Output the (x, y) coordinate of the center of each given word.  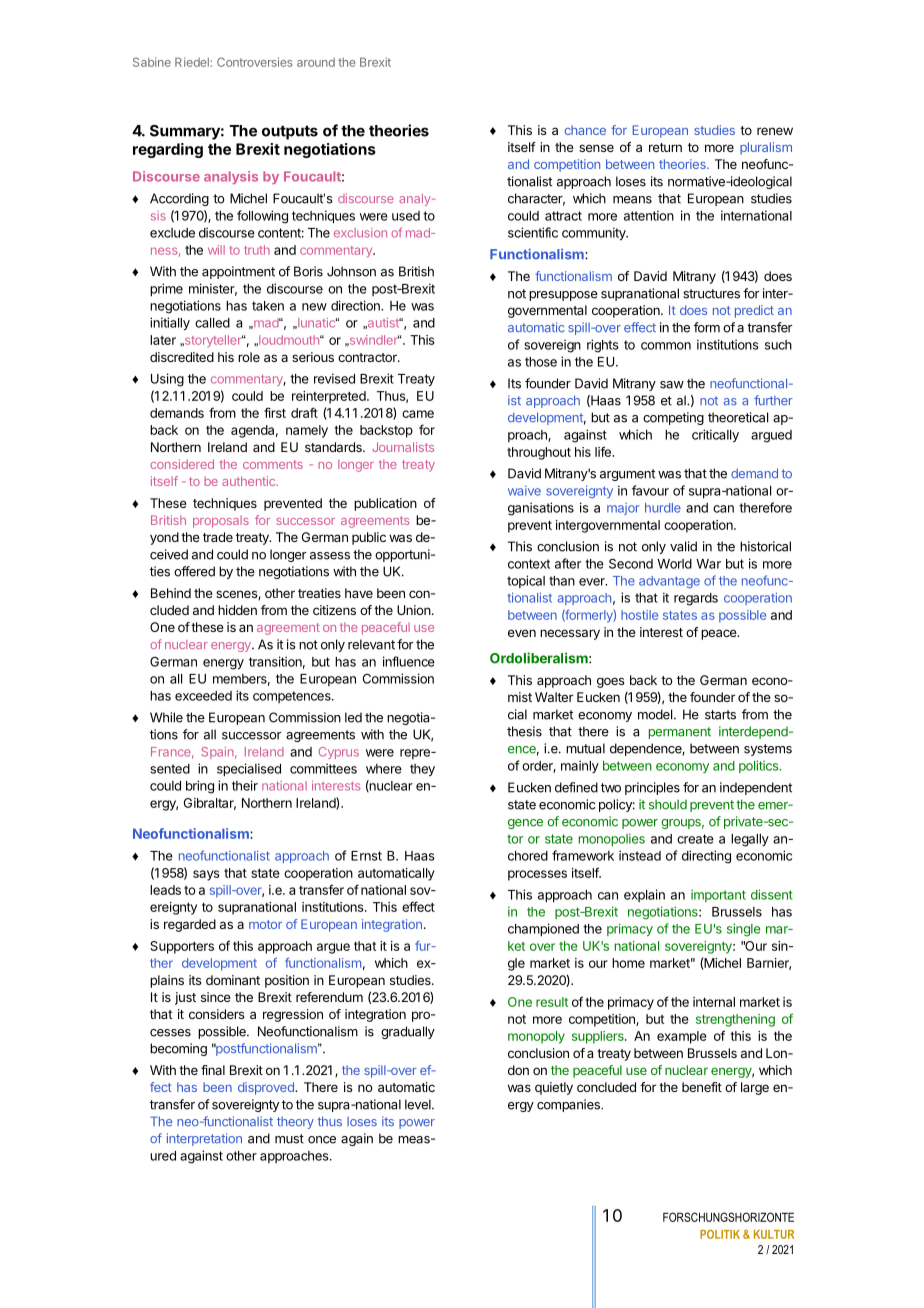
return (665, 147)
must (289, 1139)
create (695, 839)
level (419, 1104)
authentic (249, 481)
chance (585, 130)
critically (715, 436)
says (206, 875)
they (422, 770)
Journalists (403, 447)
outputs (290, 132)
